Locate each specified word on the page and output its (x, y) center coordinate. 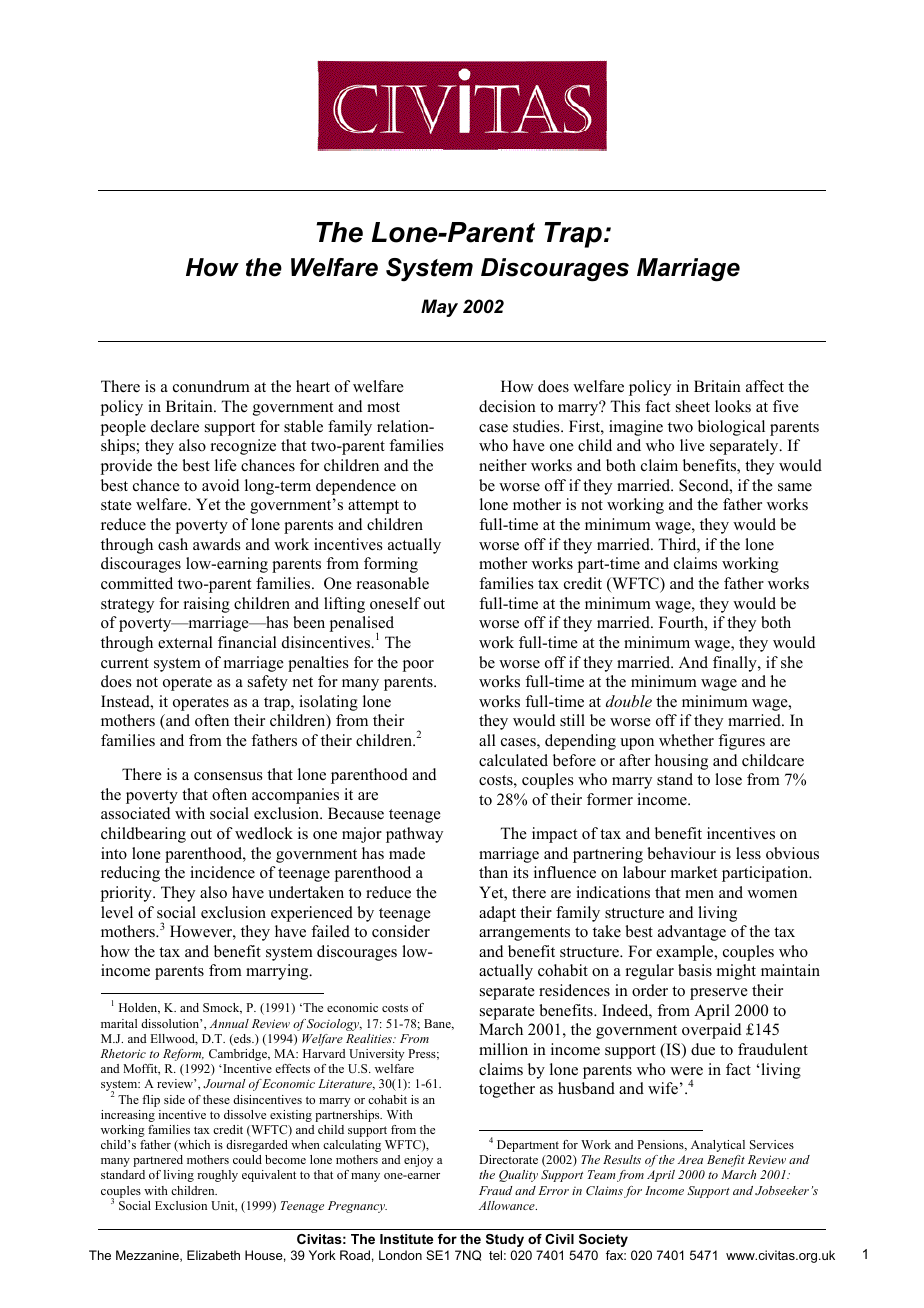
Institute (406, 1239)
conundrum (211, 386)
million (503, 1049)
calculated (513, 760)
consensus (228, 776)
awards (217, 544)
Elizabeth (213, 1255)
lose (728, 779)
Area (690, 1159)
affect (765, 386)
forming (391, 565)
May (439, 308)
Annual (229, 1023)
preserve (719, 994)
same (795, 487)
